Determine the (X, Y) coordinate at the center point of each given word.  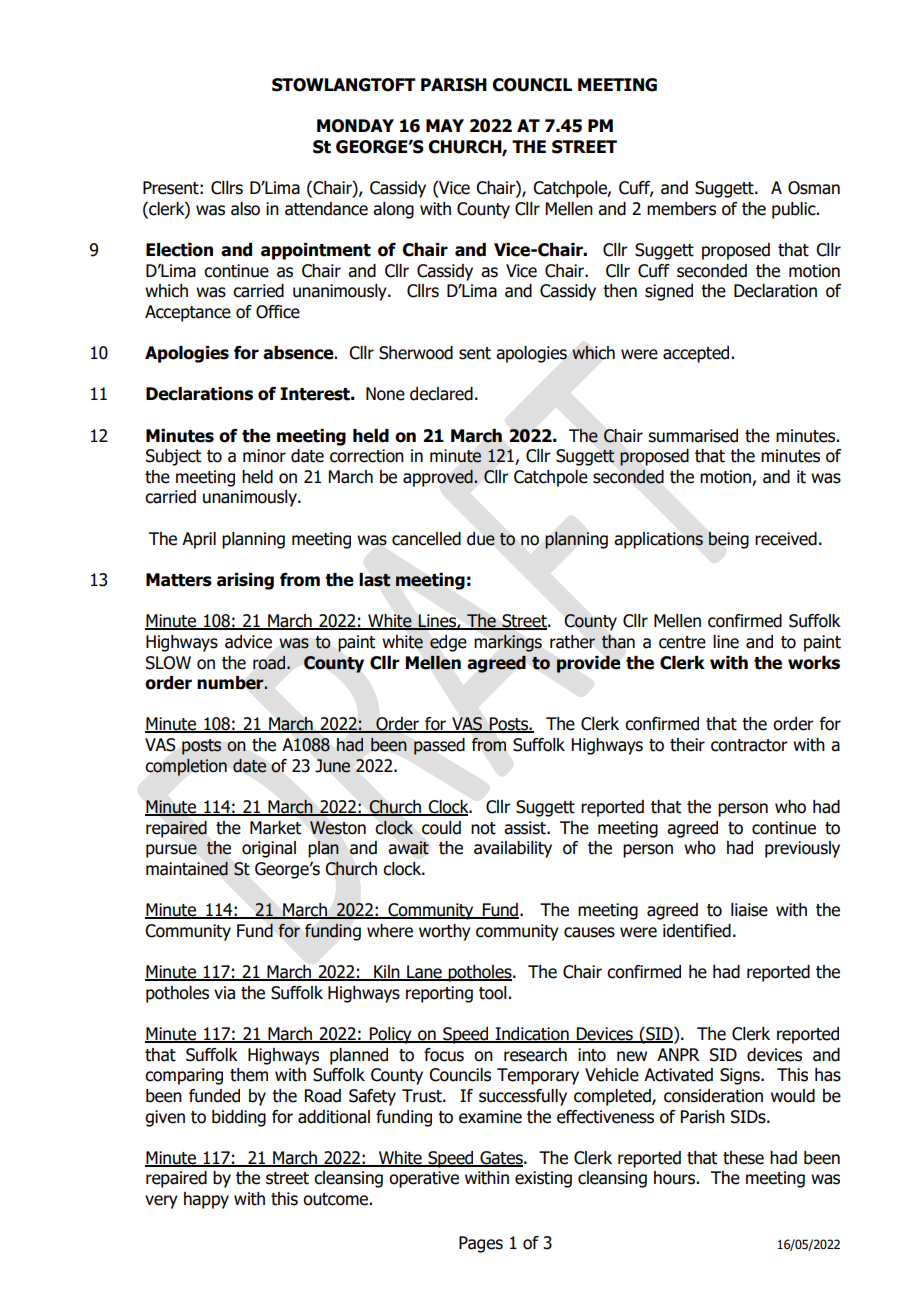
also (245, 209)
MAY (445, 125)
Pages (481, 1244)
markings (508, 643)
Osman (814, 188)
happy (206, 1200)
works (814, 663)
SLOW (168, 663)
